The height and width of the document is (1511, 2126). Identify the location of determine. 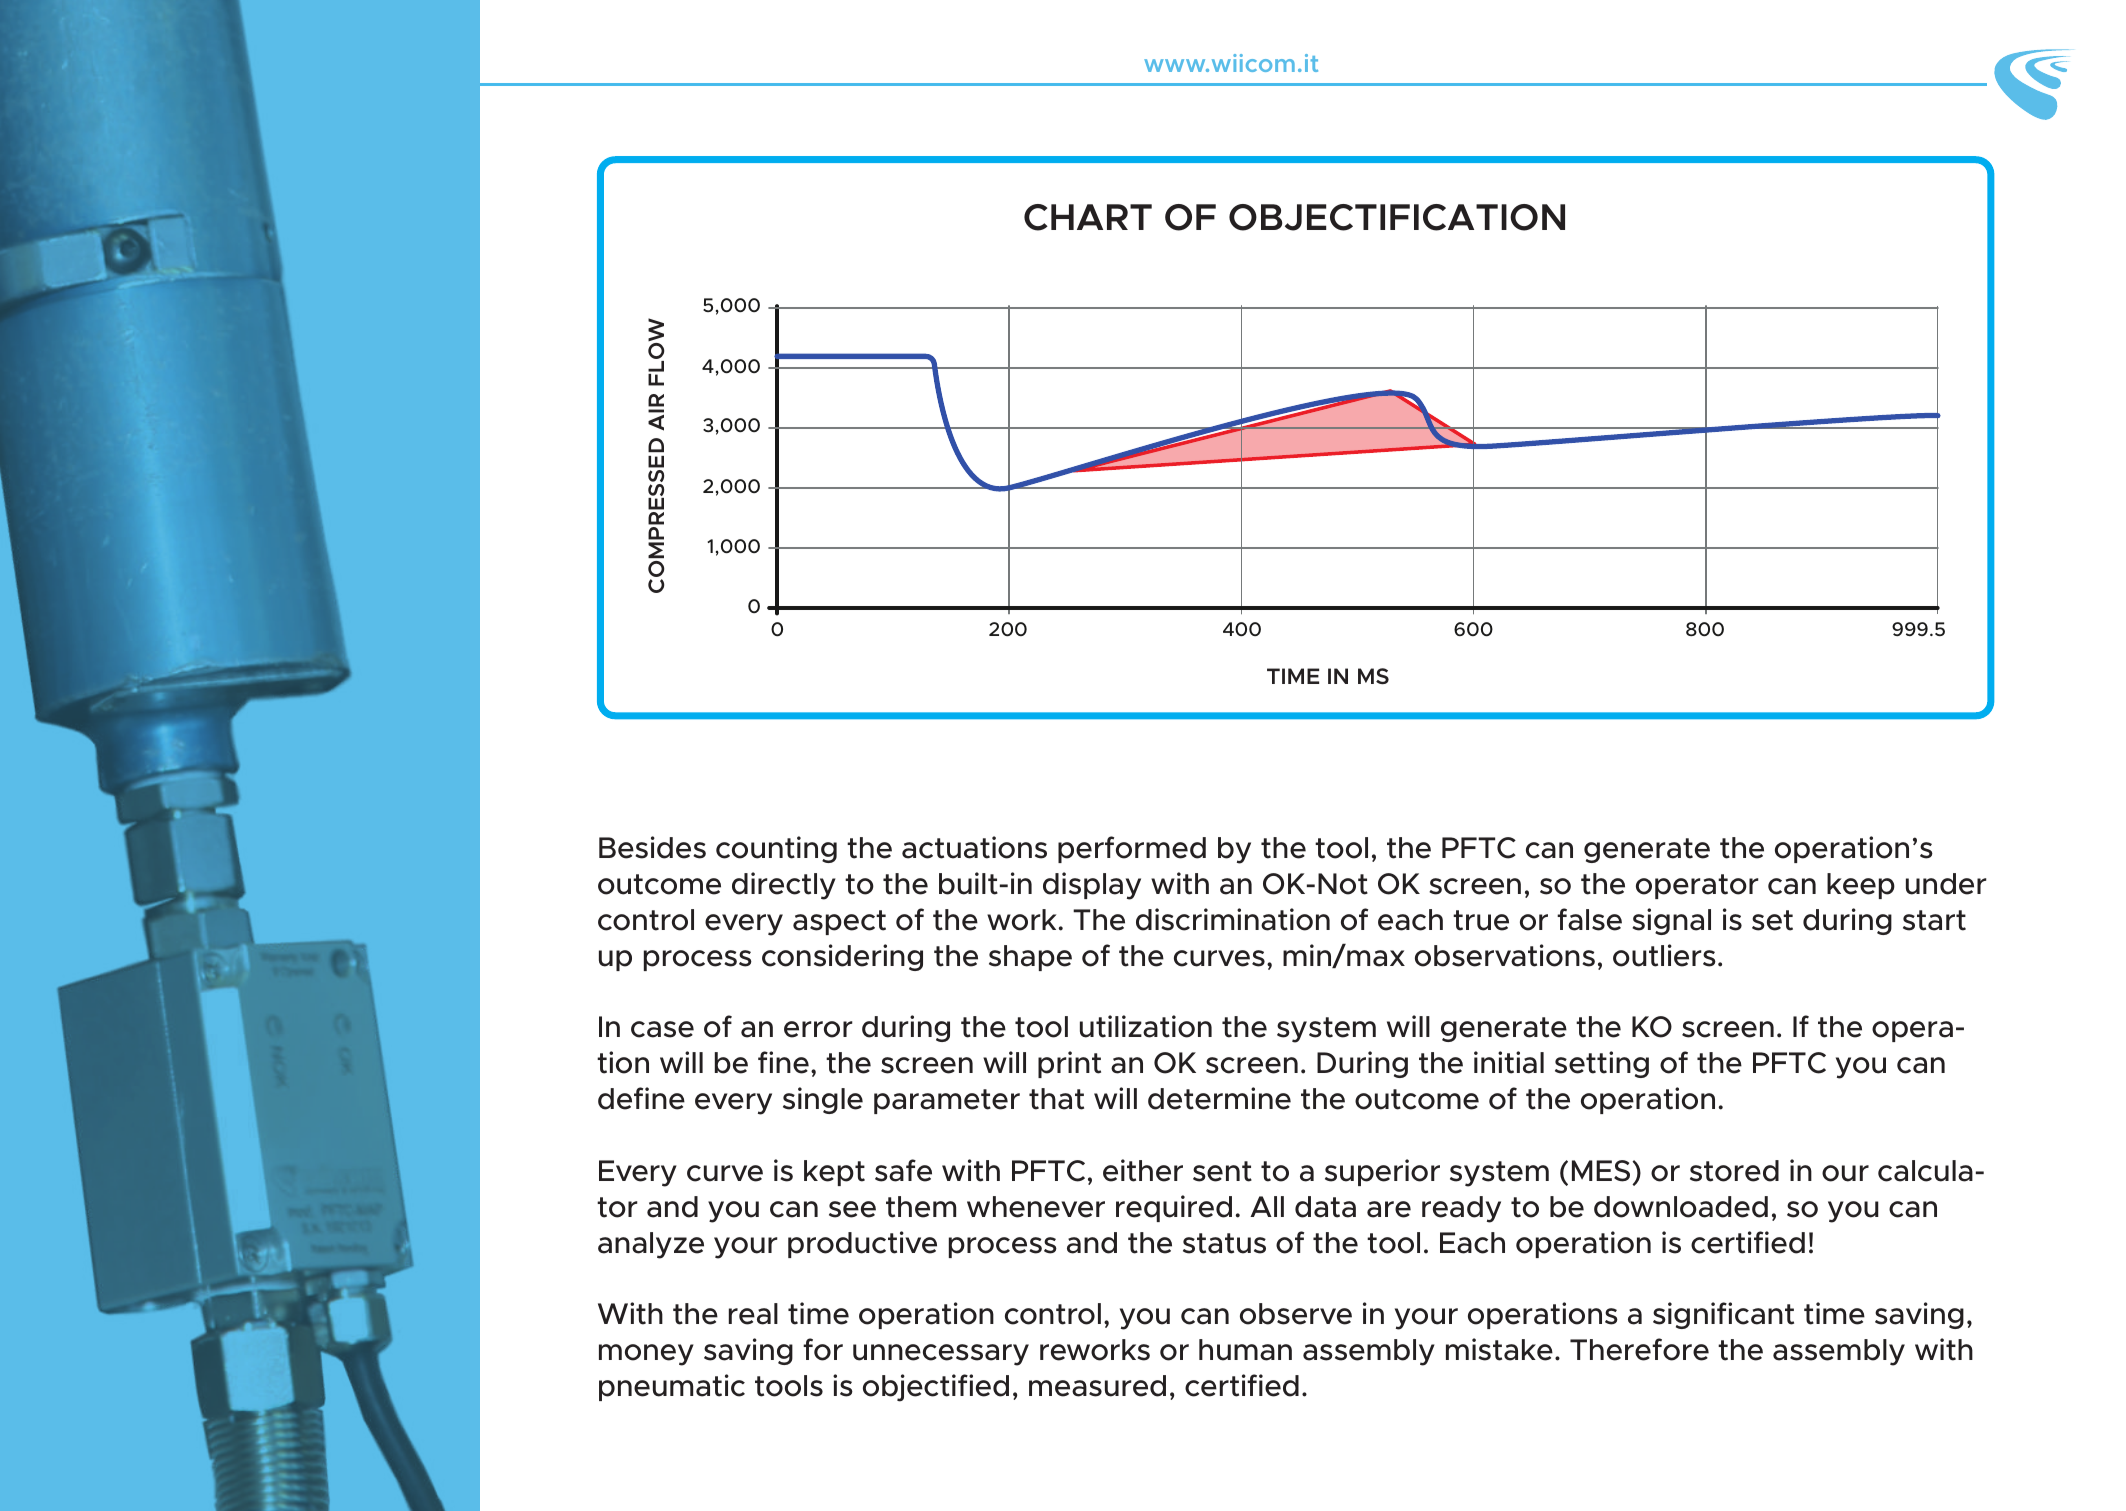
(1219, 1098).
